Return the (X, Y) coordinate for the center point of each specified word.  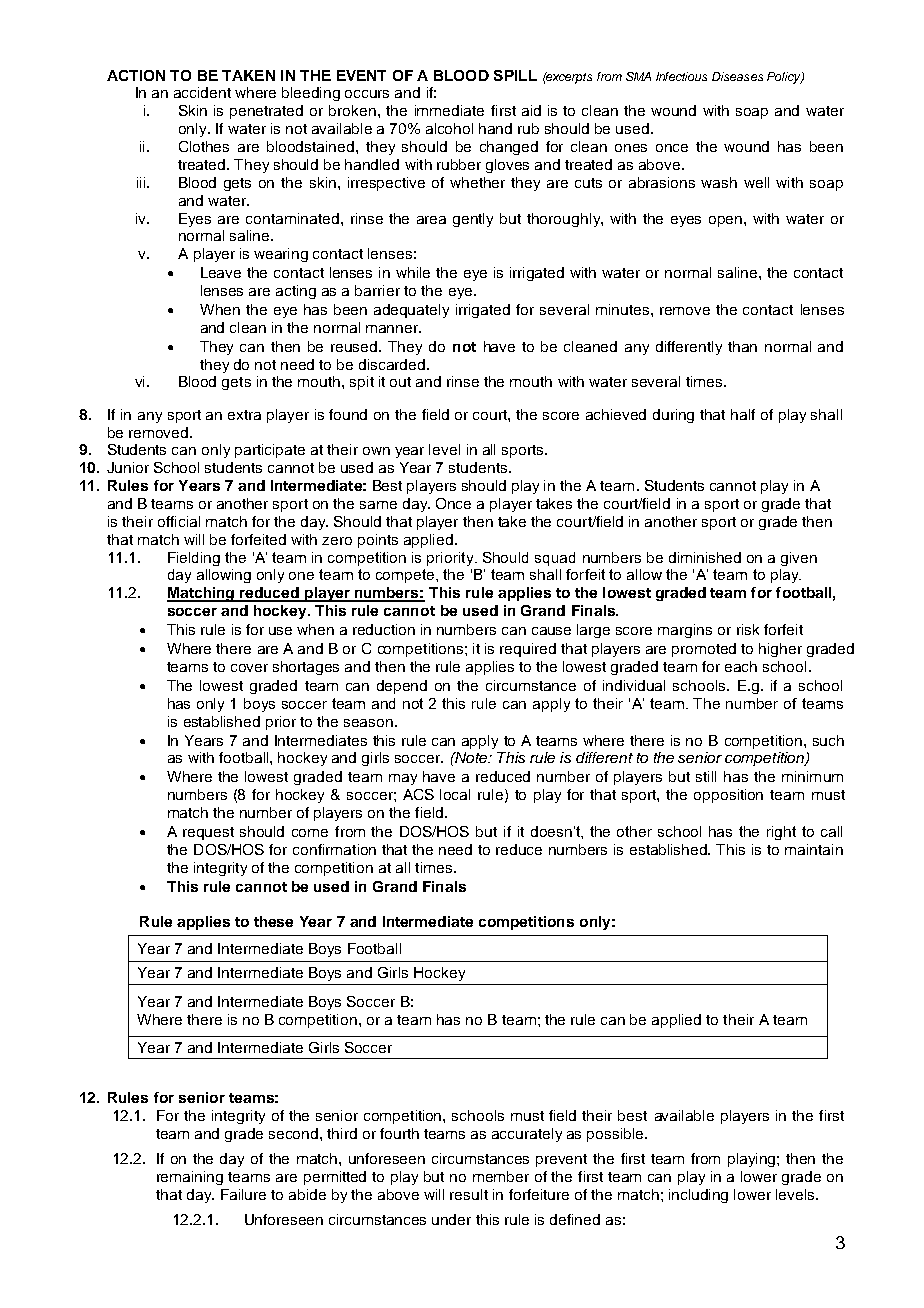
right (781, 833)
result (469, 1194)
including (698, 1196)
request (208, 833)
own (376, 451)
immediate (449, 110)
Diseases (737, 76)
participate (270, 451)
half (743, 414)
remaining (190, 1178)
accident (202, 92)
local (455, 794)
